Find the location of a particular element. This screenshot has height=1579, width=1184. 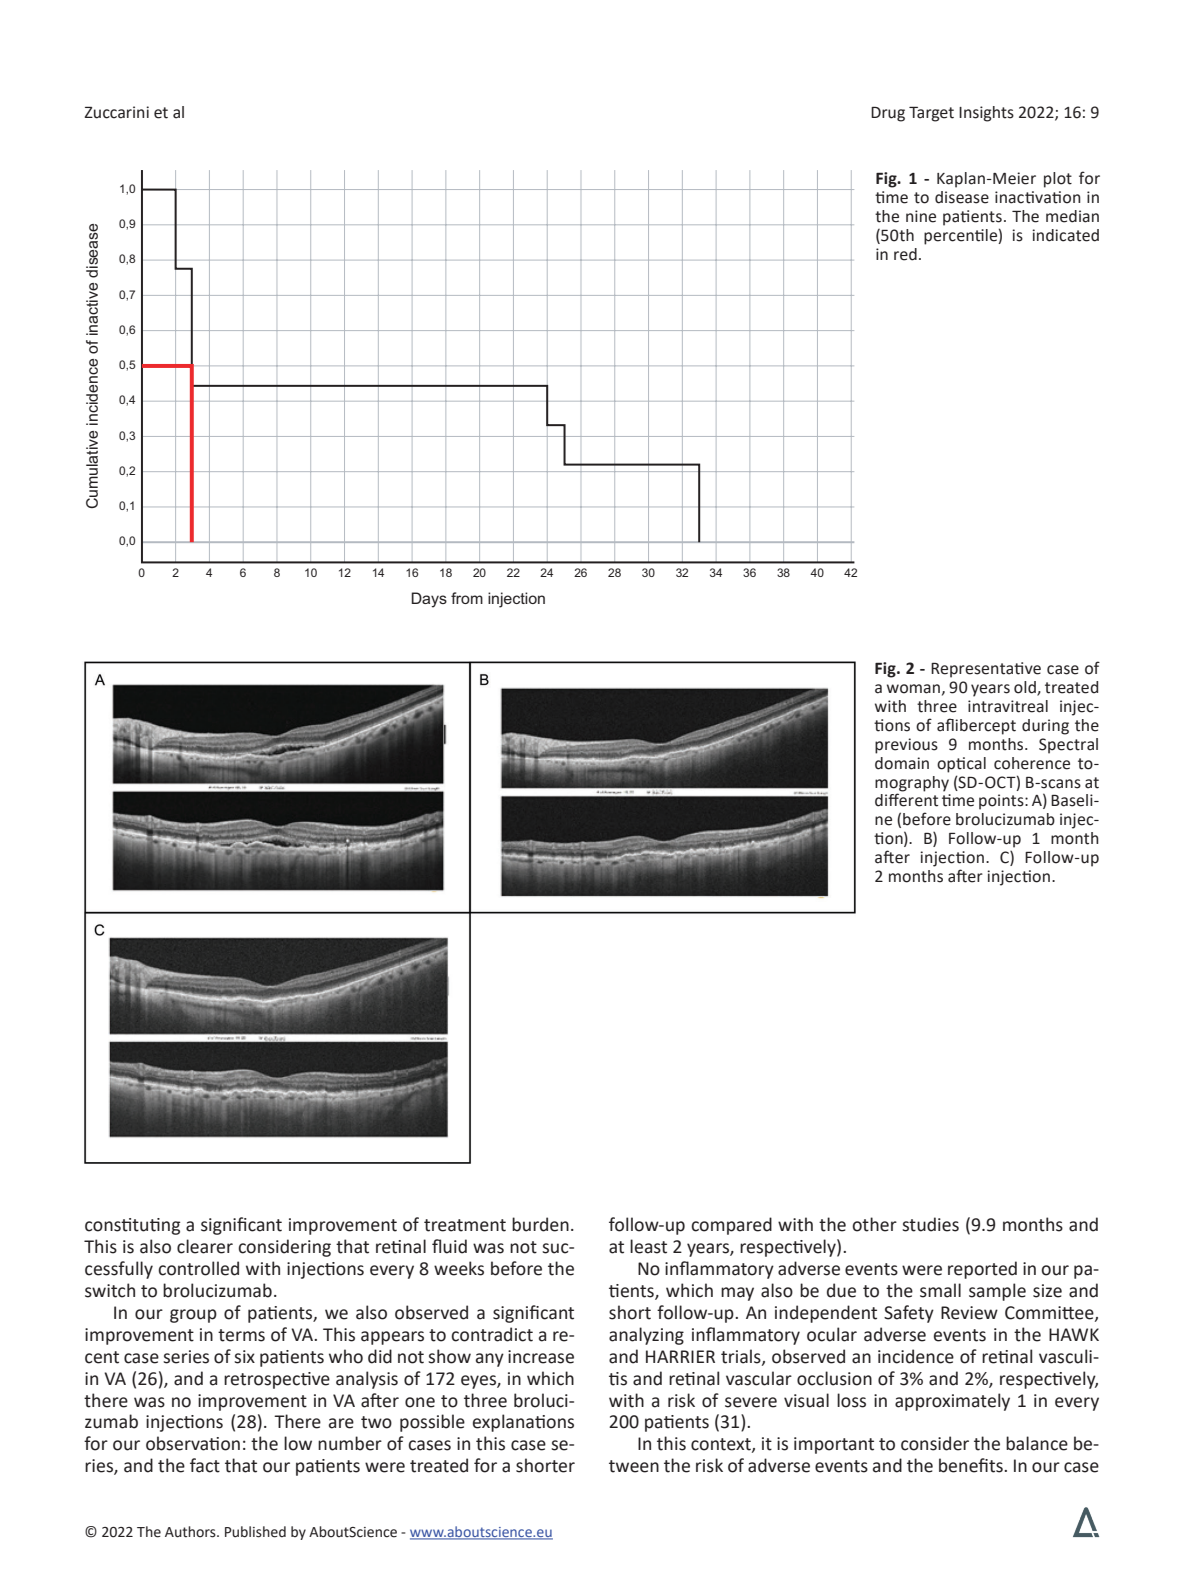

Representative is located at coordinates (986, 670).
